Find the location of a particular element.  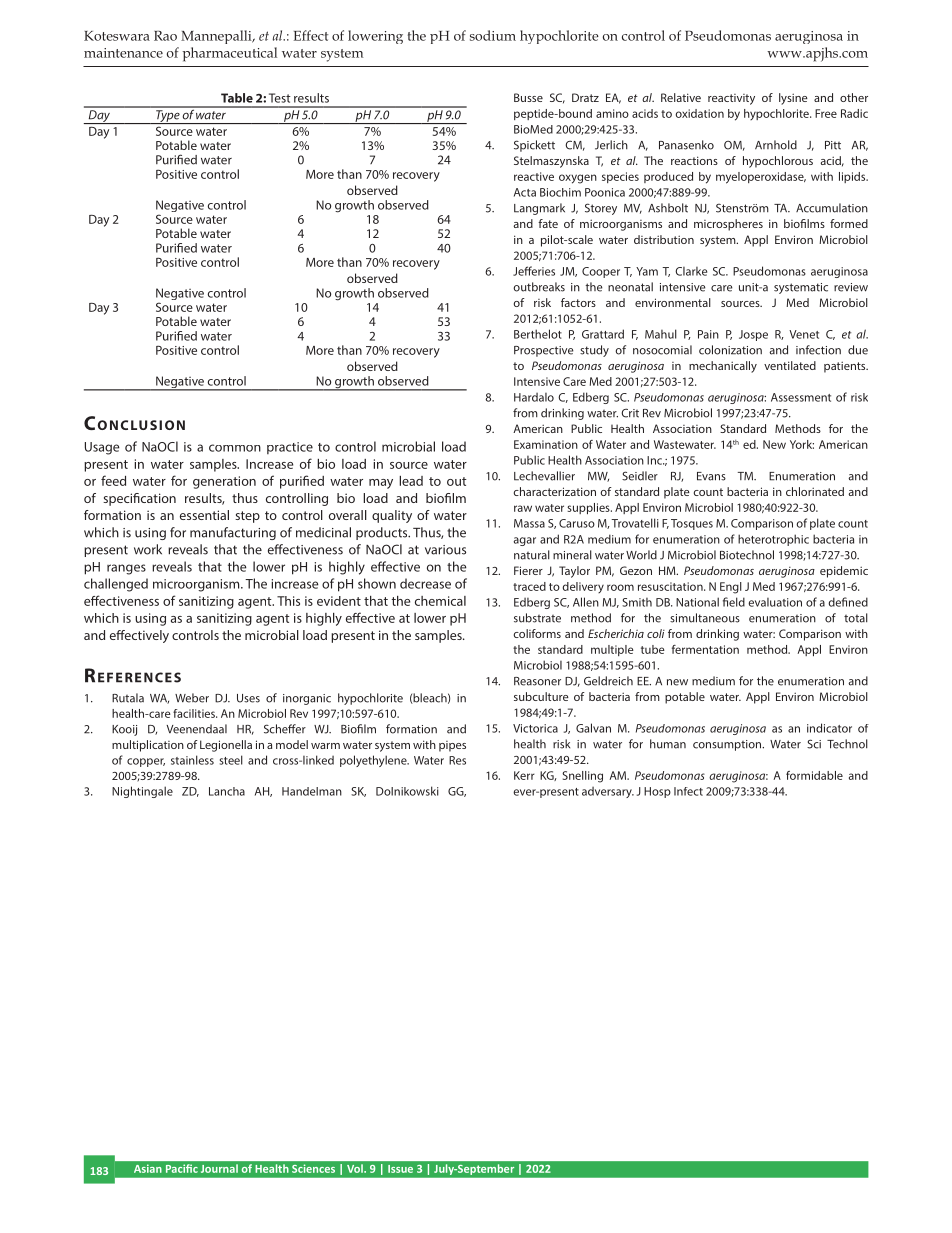

chemical is located at coordinates (440, 601).
